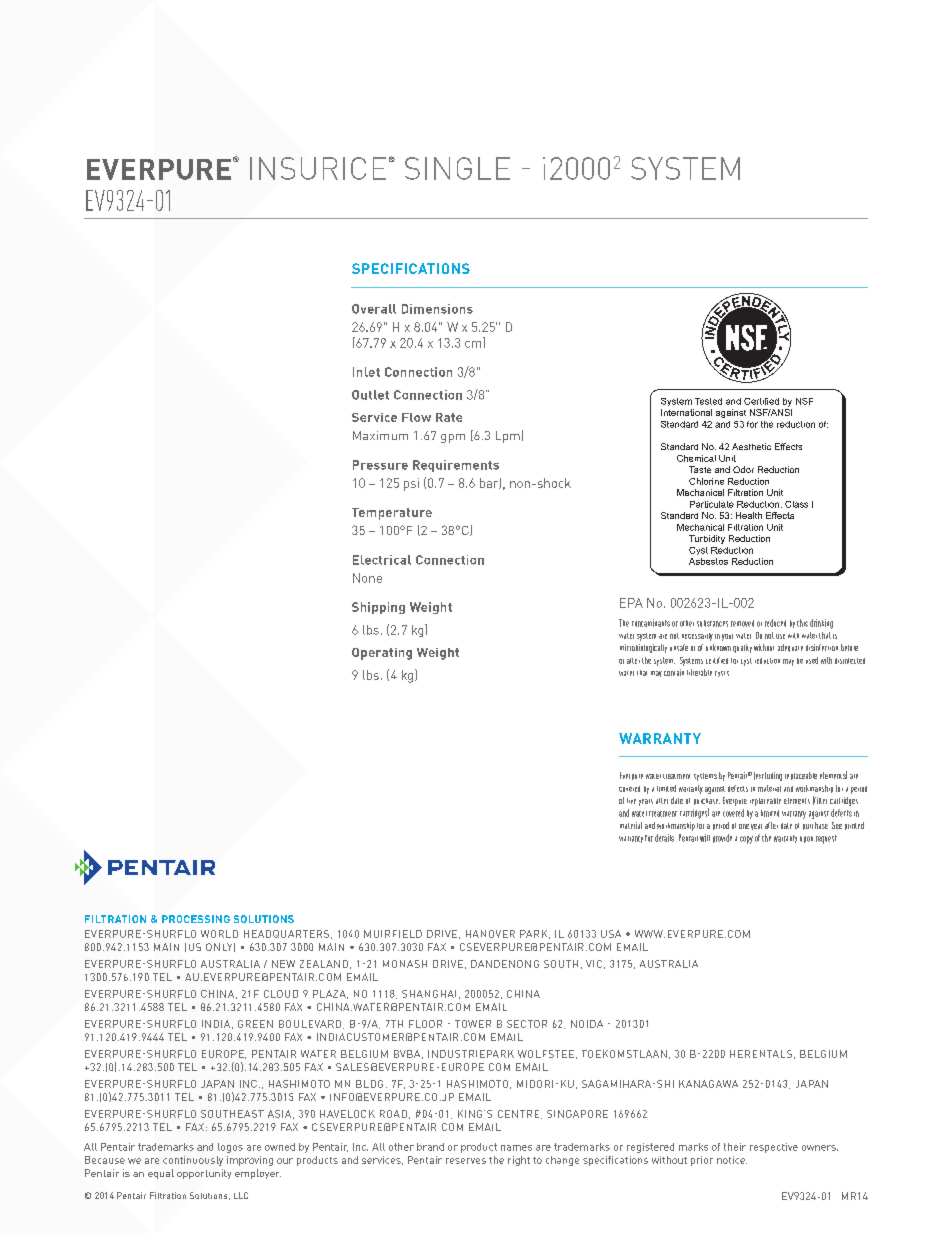 Image resolution: width=952 pixels, height=1233 pixels. What do you see at coordinates (374, 309) in the screenshot?
I see `Overall` at bounding box center [374, 309].
